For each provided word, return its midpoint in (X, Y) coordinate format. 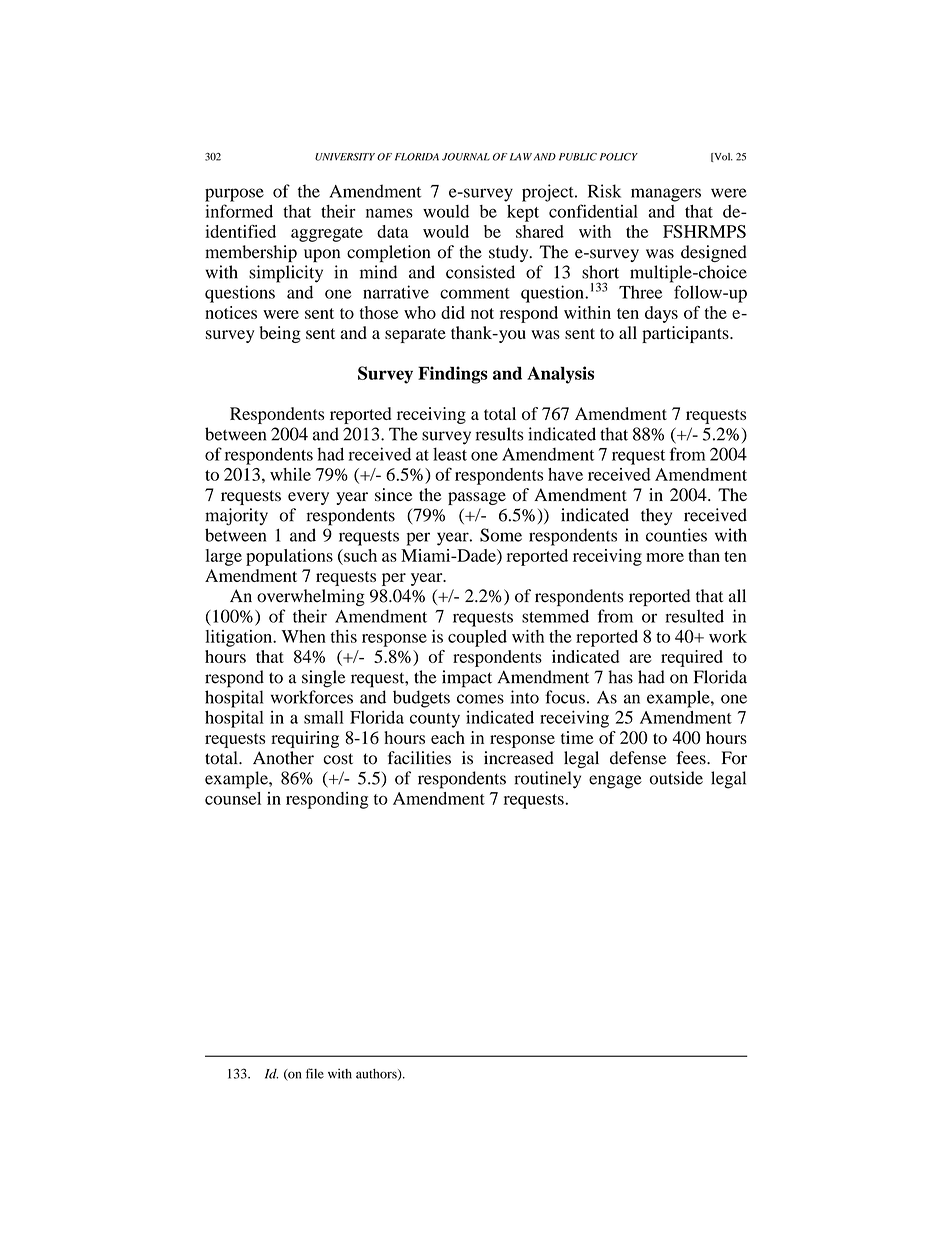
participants (686, 334)
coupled (477, 638)
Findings (453, 375)
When (303, 636)
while (290, 474)
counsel (233, 798)
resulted (694, 616)
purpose (234, 195)
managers (666, 195)
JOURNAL (466, 157)
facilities (419, 758)
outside (676, 778)
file (315, 1073)
